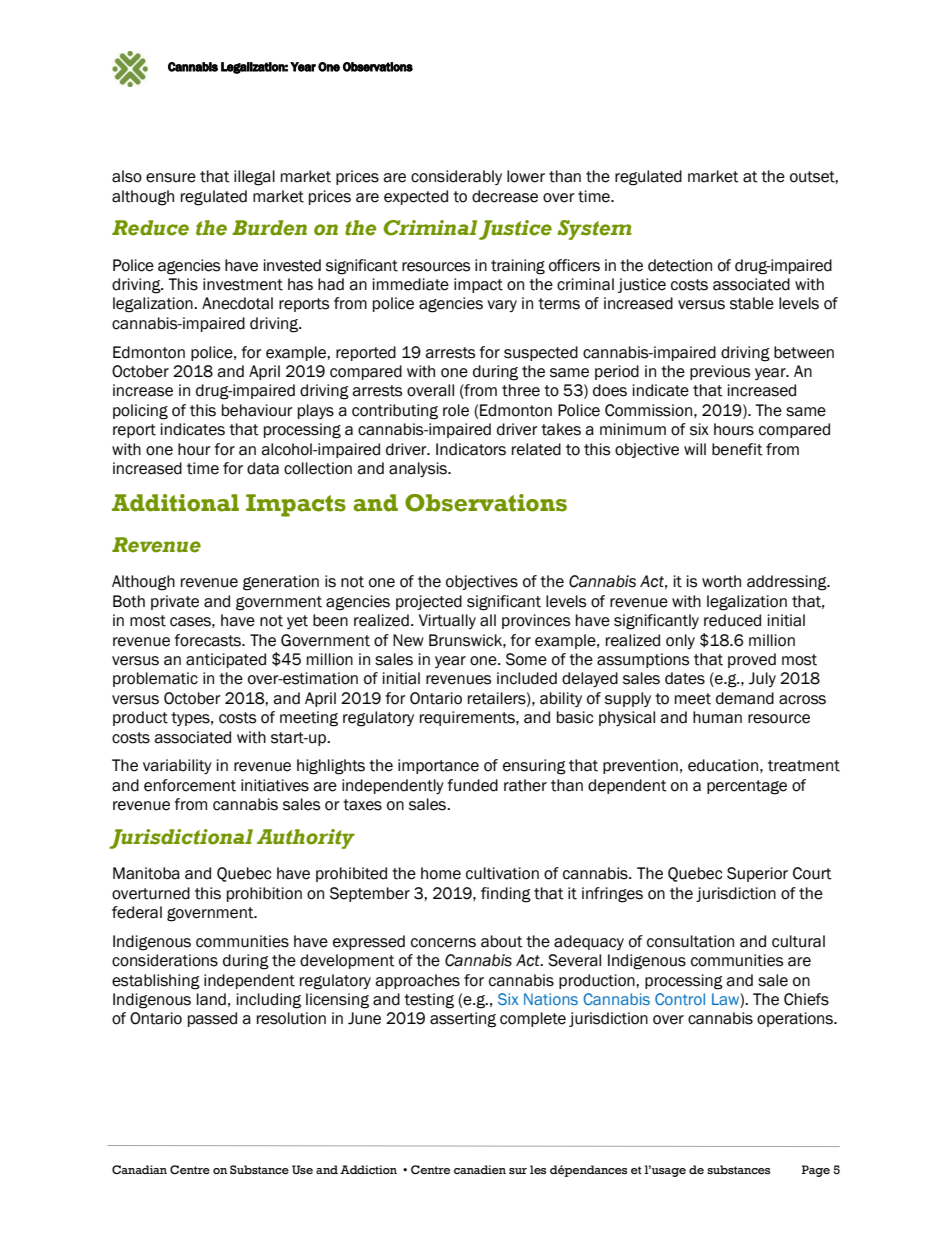  What do you see at coordinates (690, 941) in the screenshot?
I see `consultation` at bounding box center [690, 941].
